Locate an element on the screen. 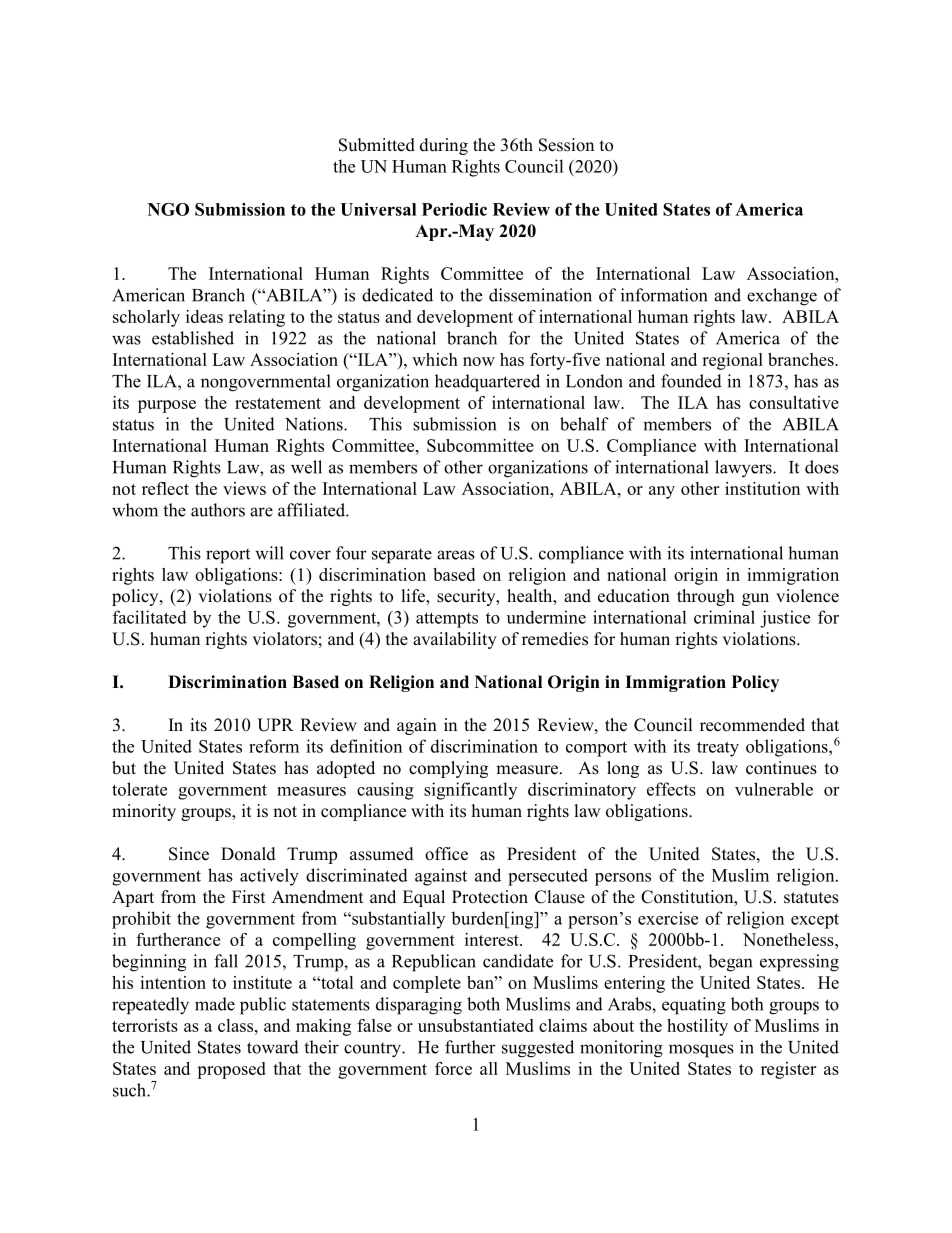 This screenshot has width=952, height=1233. office is located at coordinates (446, 854).
